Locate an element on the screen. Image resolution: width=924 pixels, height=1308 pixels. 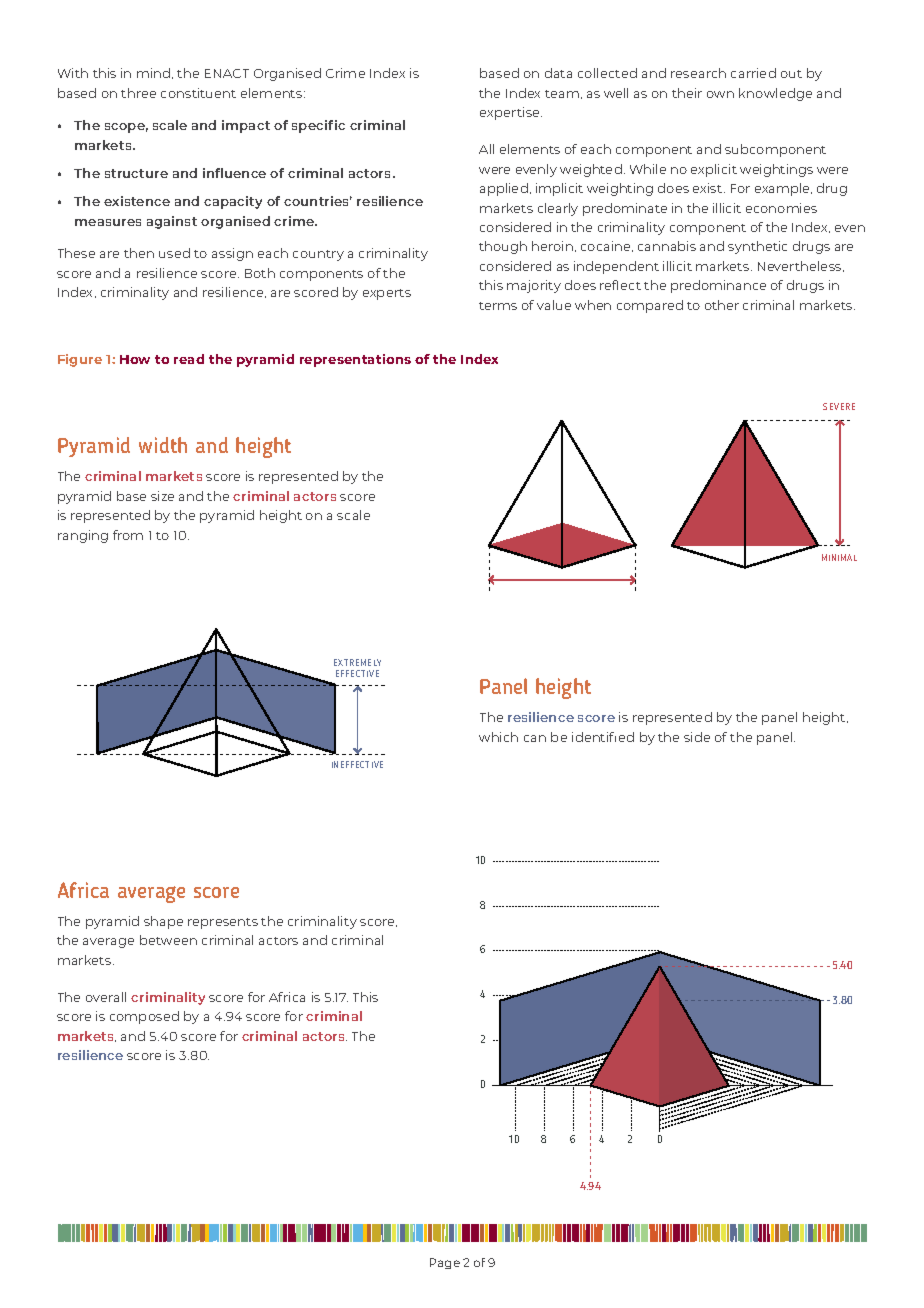
own is located at coordinates (720, 94).
